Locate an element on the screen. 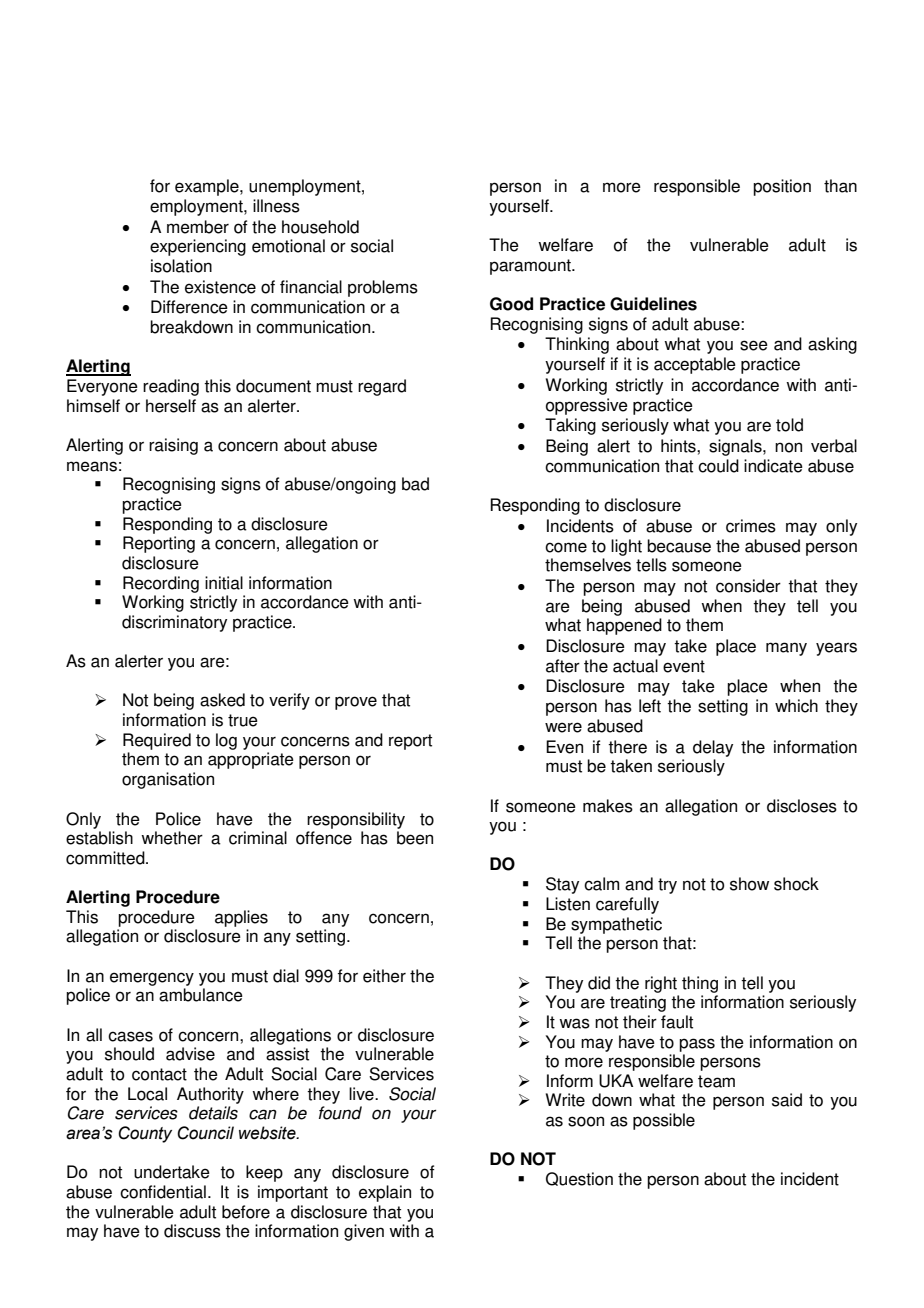 This screenshot has width=924, height=1308. asked is located at coordinates (222, 700).
